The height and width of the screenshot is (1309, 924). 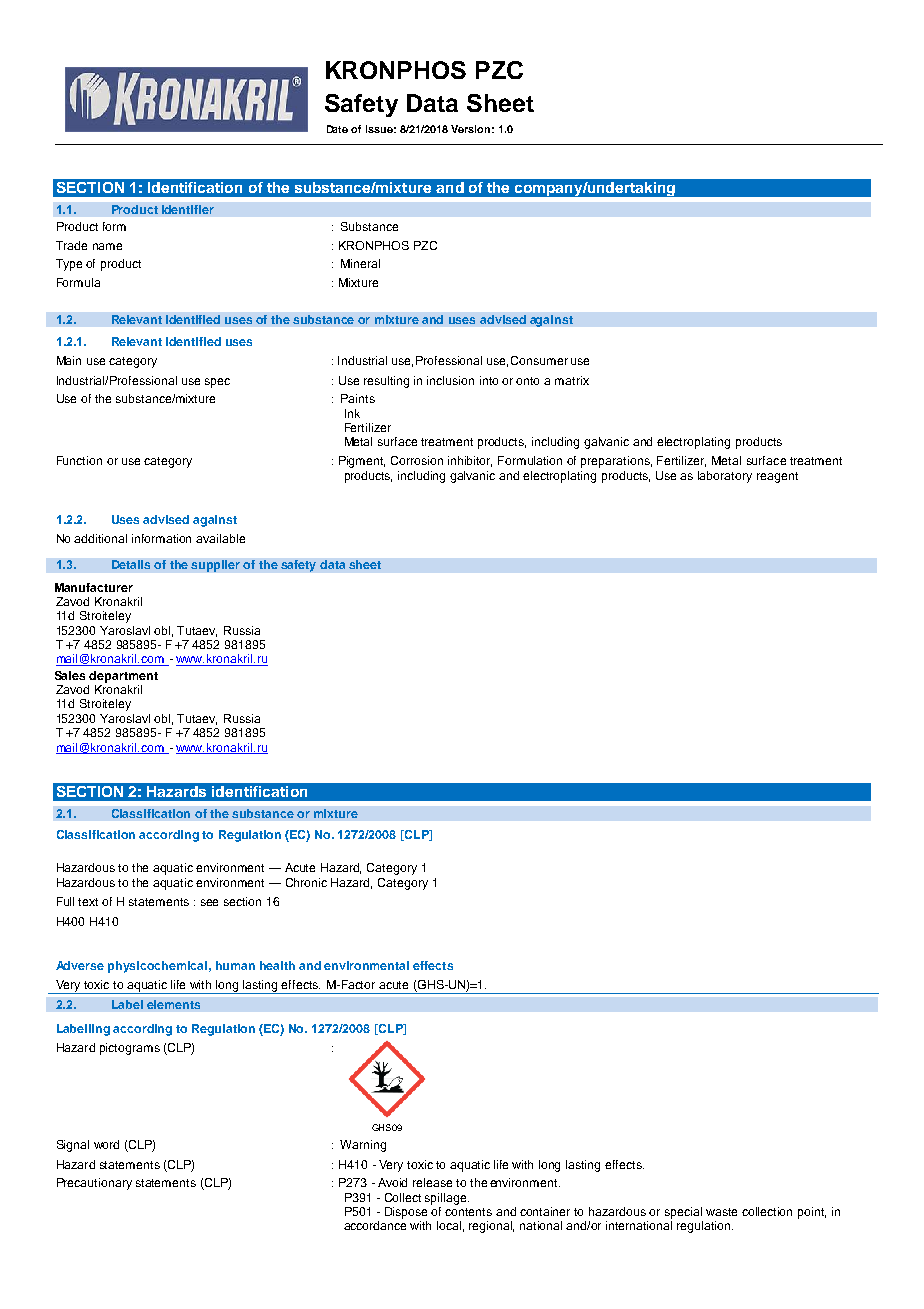 What do you see at coordinates (470, 461) in the screenshot?
I see `inhibitor` at bounding box center [470, 461].
